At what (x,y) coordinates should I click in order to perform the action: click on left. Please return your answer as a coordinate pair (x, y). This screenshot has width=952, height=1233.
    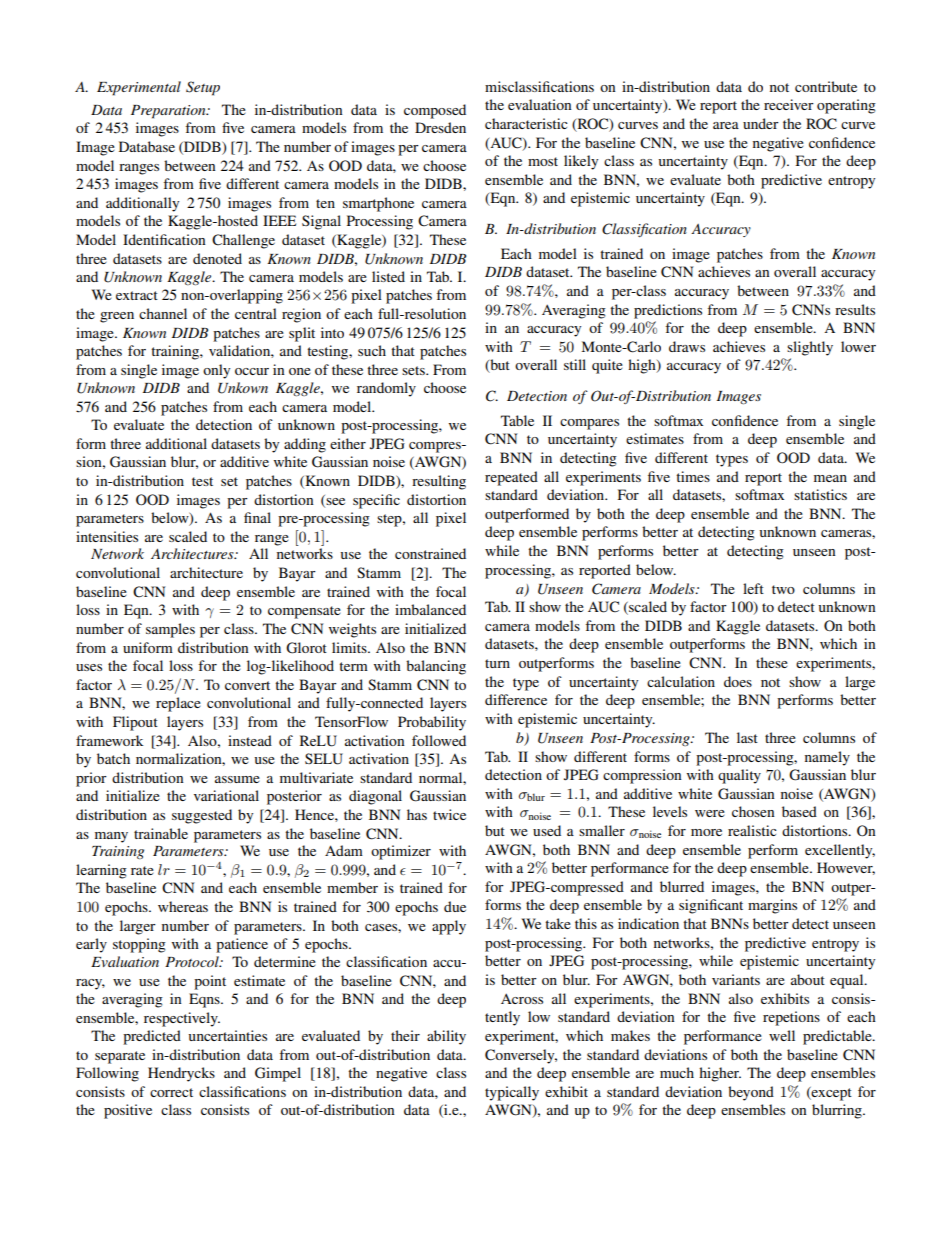
    Looking at the image, I should click on (753, 588).
